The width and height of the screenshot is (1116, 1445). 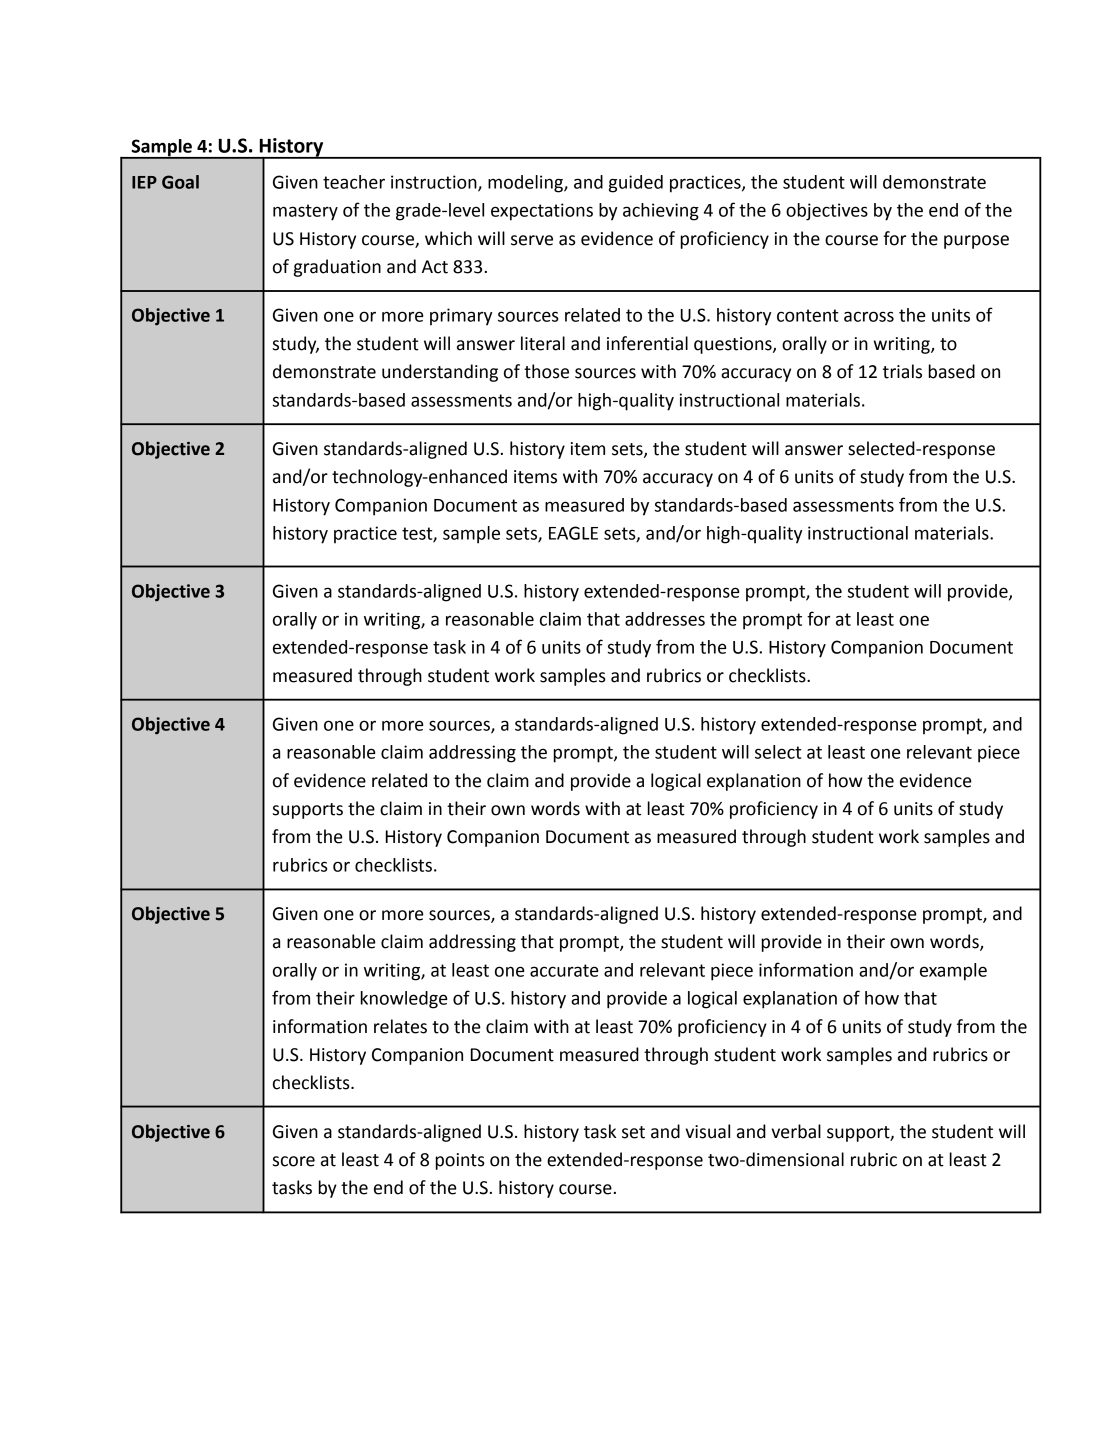 What do you see at coordinates (404, 1000) in the screenshot?
I see `knowledge` at bounding box center [404, 1000].
